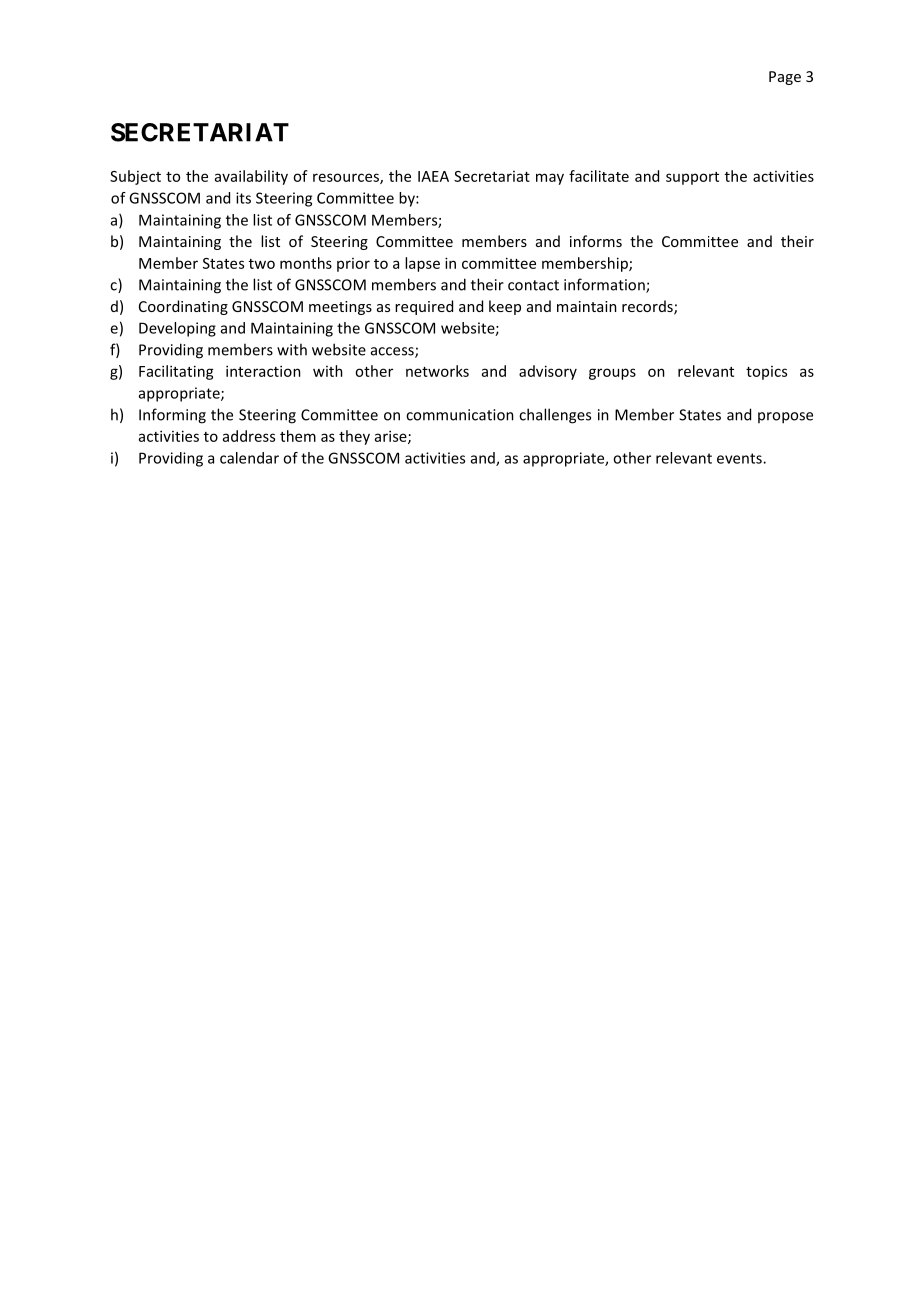 The width and height of the page is (924, 1308). What do you see at coordinates (306, 263) in the page?
I see `months` at bounding box center [306, 263].
